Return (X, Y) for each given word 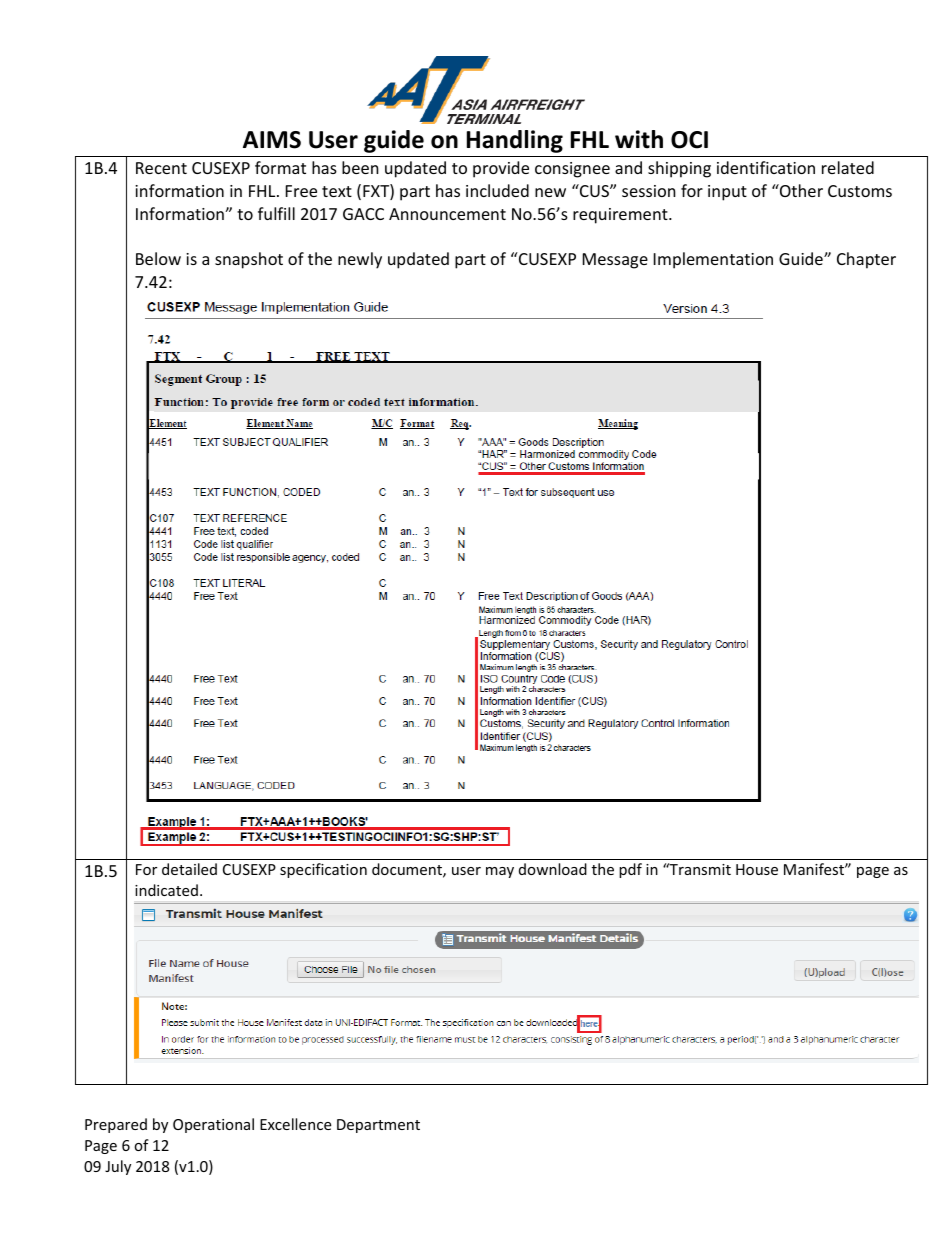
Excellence (295, 1124)
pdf (630, 870)
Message (615, 261)
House (757, 869)
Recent (161, 168)
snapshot (249, 260)
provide (501, 169)
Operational (213, 1125)
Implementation (713, 260)
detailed (189, 869)
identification (766, 167)
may (500, 872)
